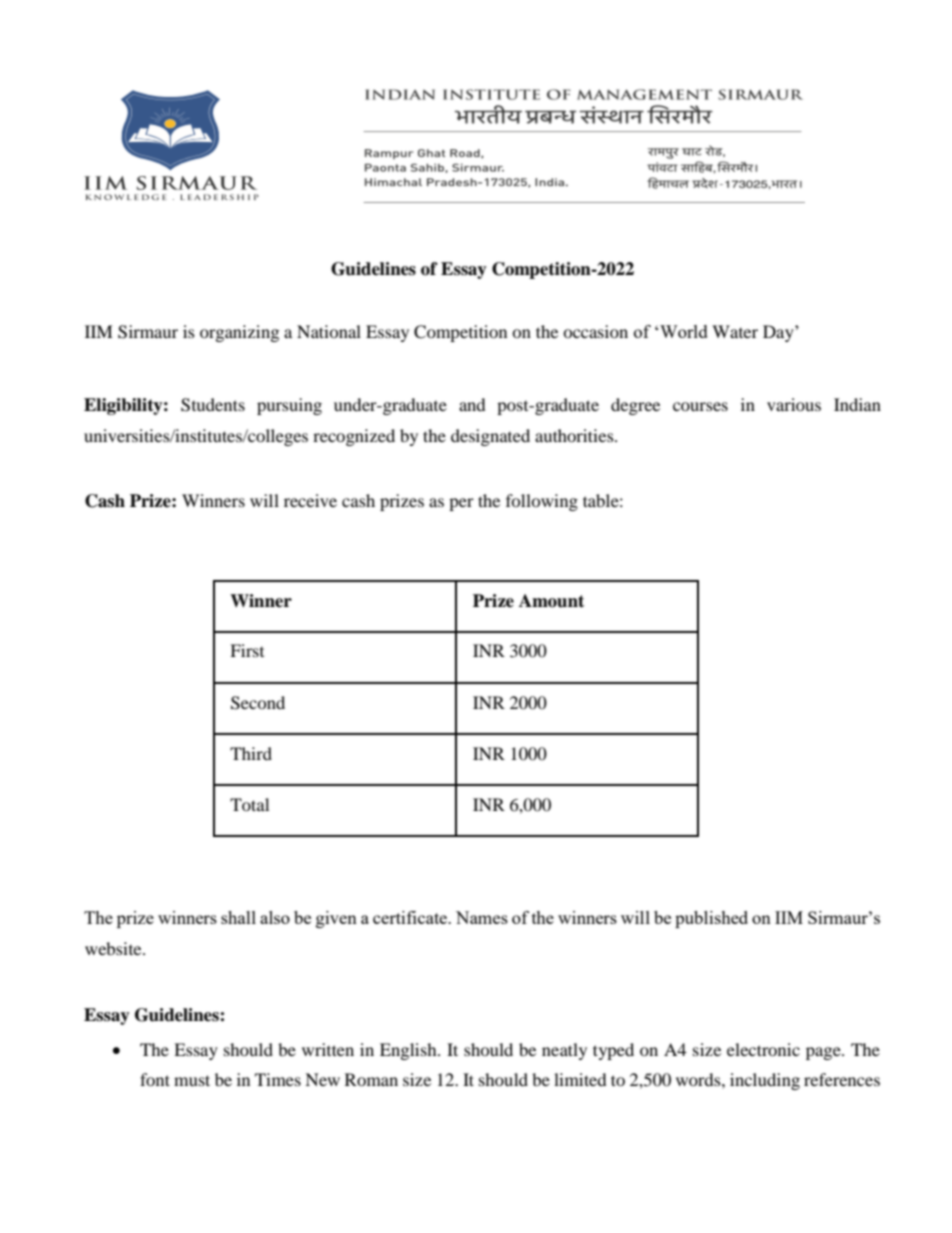  Describe the element at coordinates (239, 333) in the page. I see `organizing` at that location.
